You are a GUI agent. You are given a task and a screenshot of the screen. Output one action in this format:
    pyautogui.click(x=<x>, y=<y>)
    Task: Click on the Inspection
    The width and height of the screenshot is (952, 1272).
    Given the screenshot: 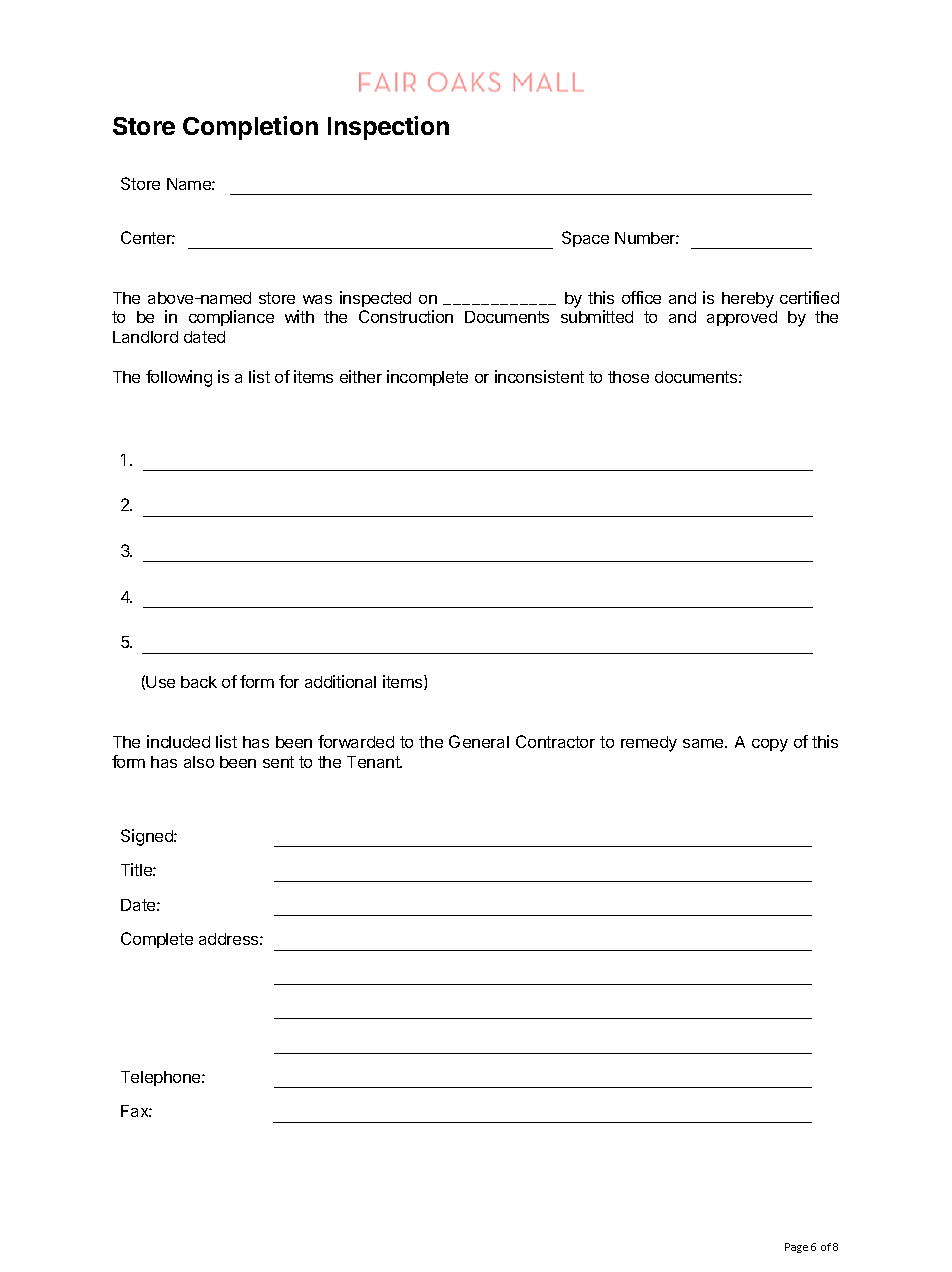 What is the action you would take?
    pyautogui.click(x=388, y=128)
